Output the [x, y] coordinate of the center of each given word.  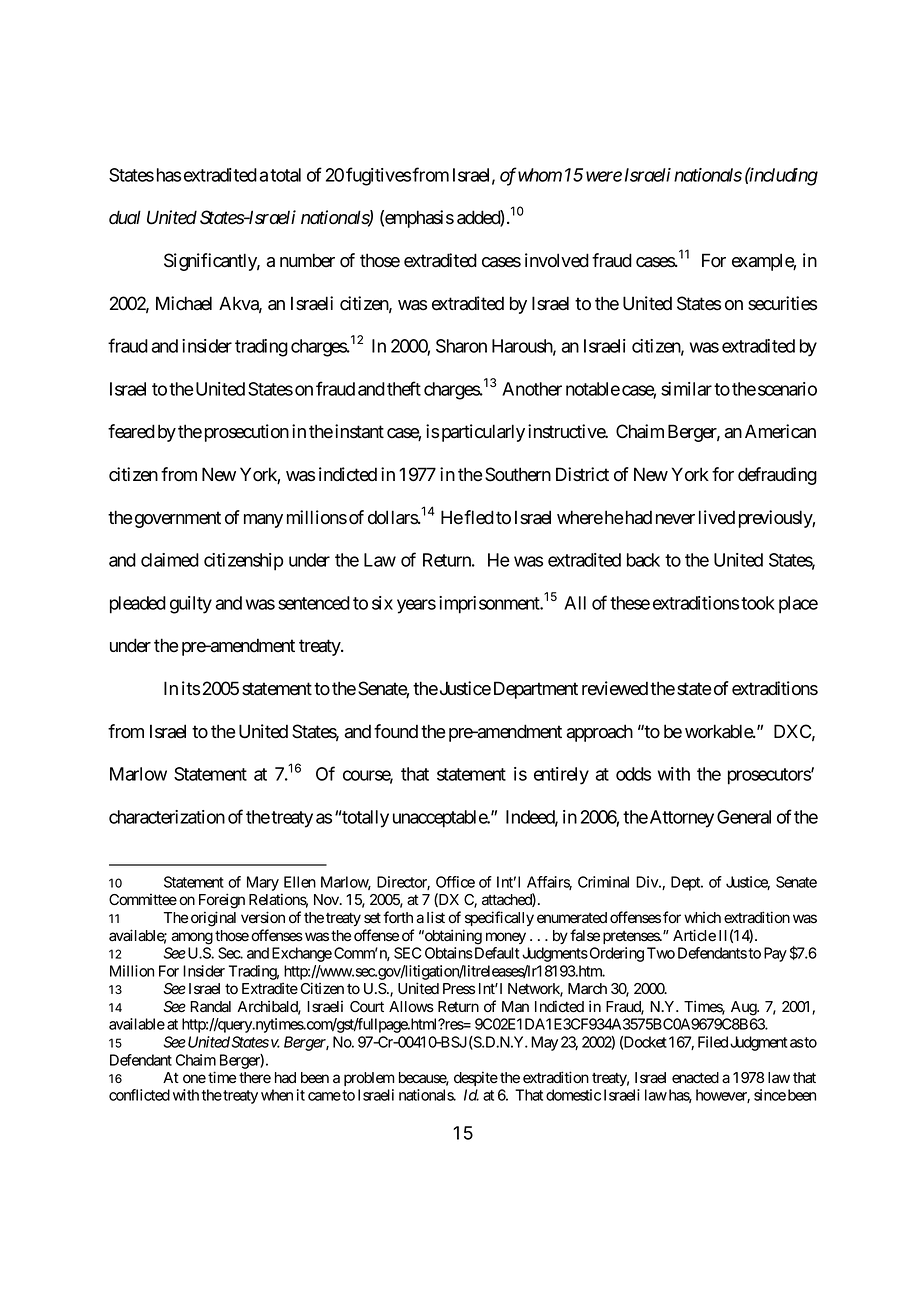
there [255, 1078]
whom [539, 175]
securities [782, 303]
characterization [167, 817]
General [744, 817]
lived [717, 517]
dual [125, 217]
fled [479, 517]
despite [476, 1078]
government [176, 519]
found [396, 731]
